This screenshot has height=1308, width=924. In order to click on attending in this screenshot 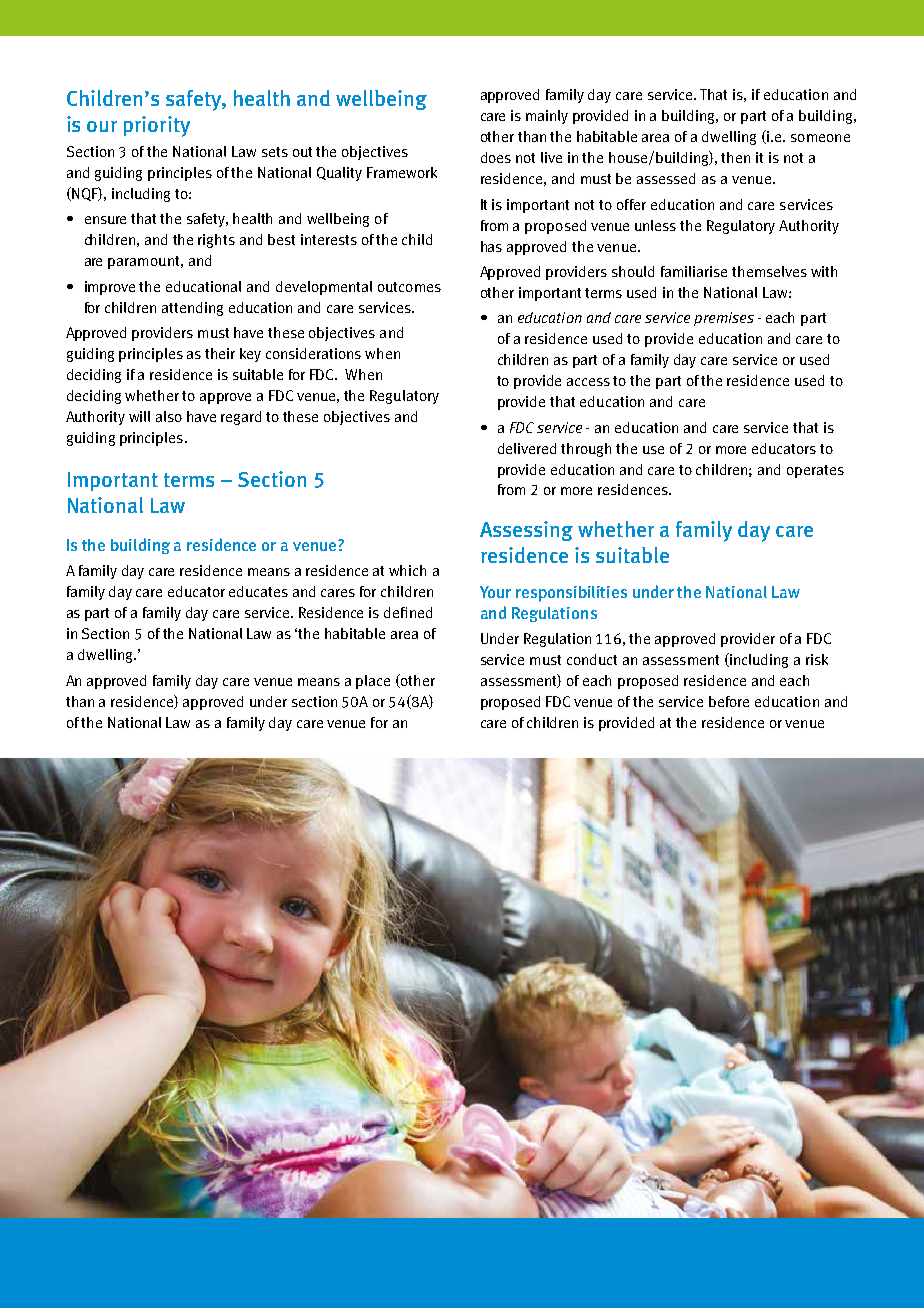, I will do `click(192, 309)`.
